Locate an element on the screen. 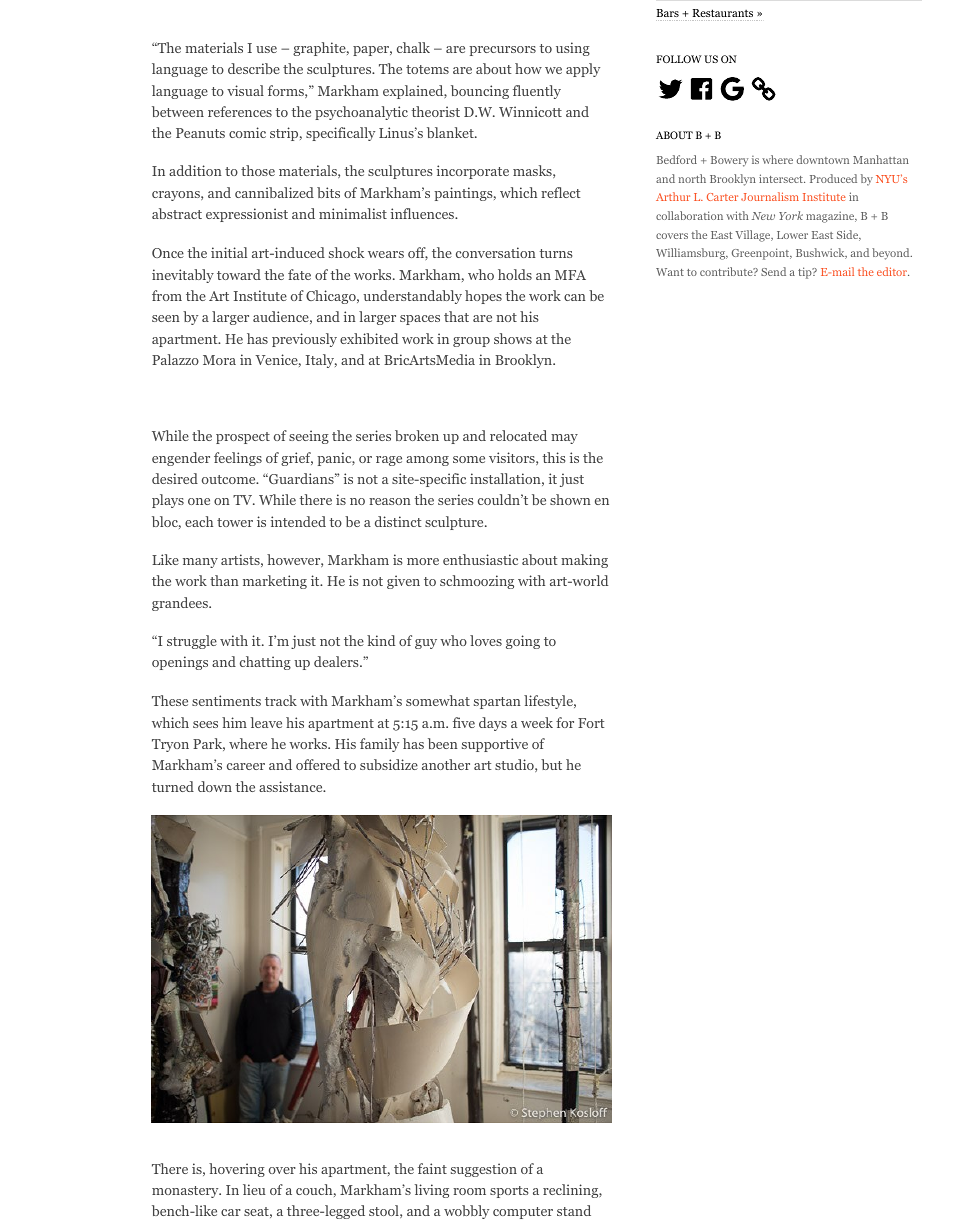 This screenshot has width=966, height=1232. shows is located at coordinates (513, 338).
